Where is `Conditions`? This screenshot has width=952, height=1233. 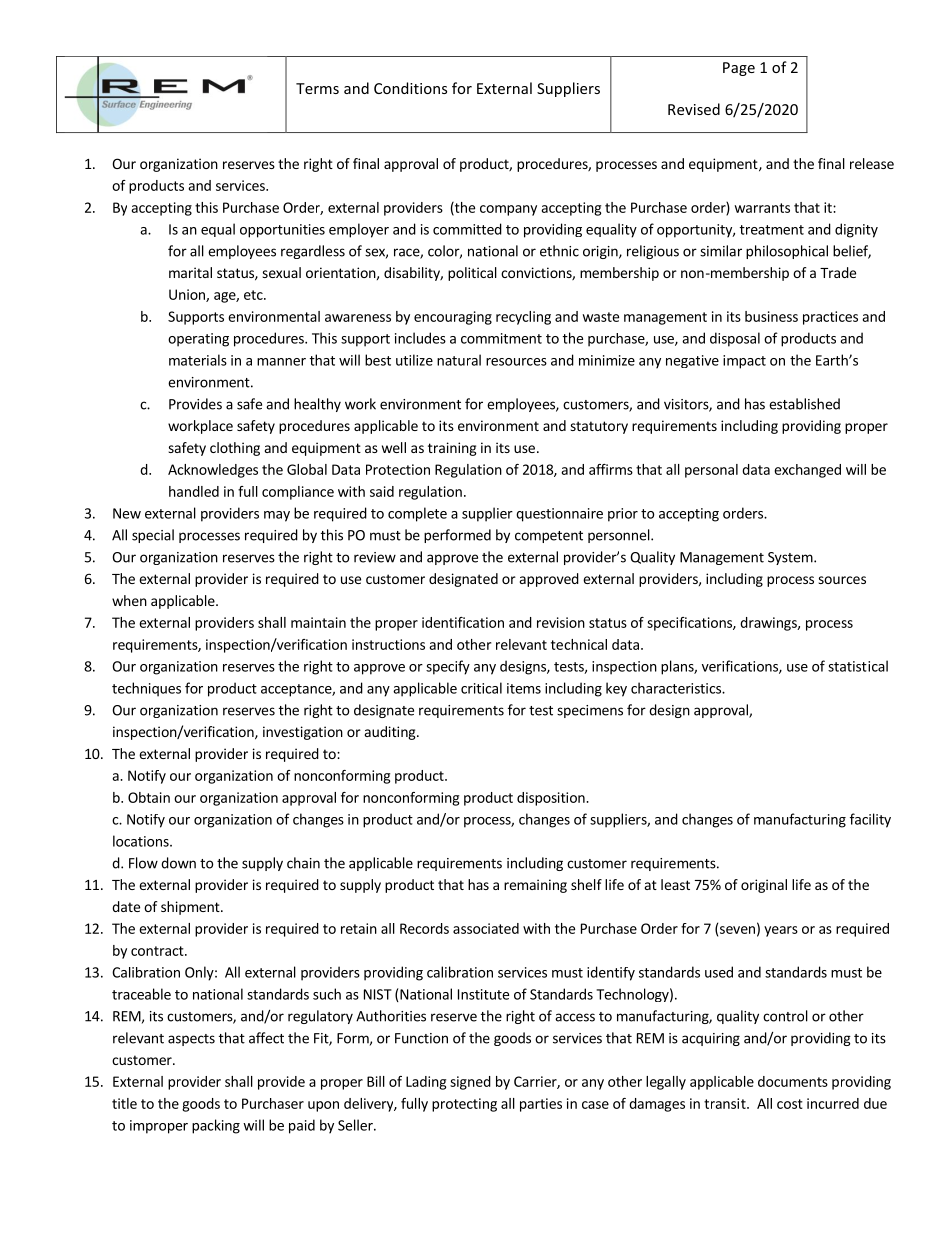
Conditions is located at coordinates (410, 88).
